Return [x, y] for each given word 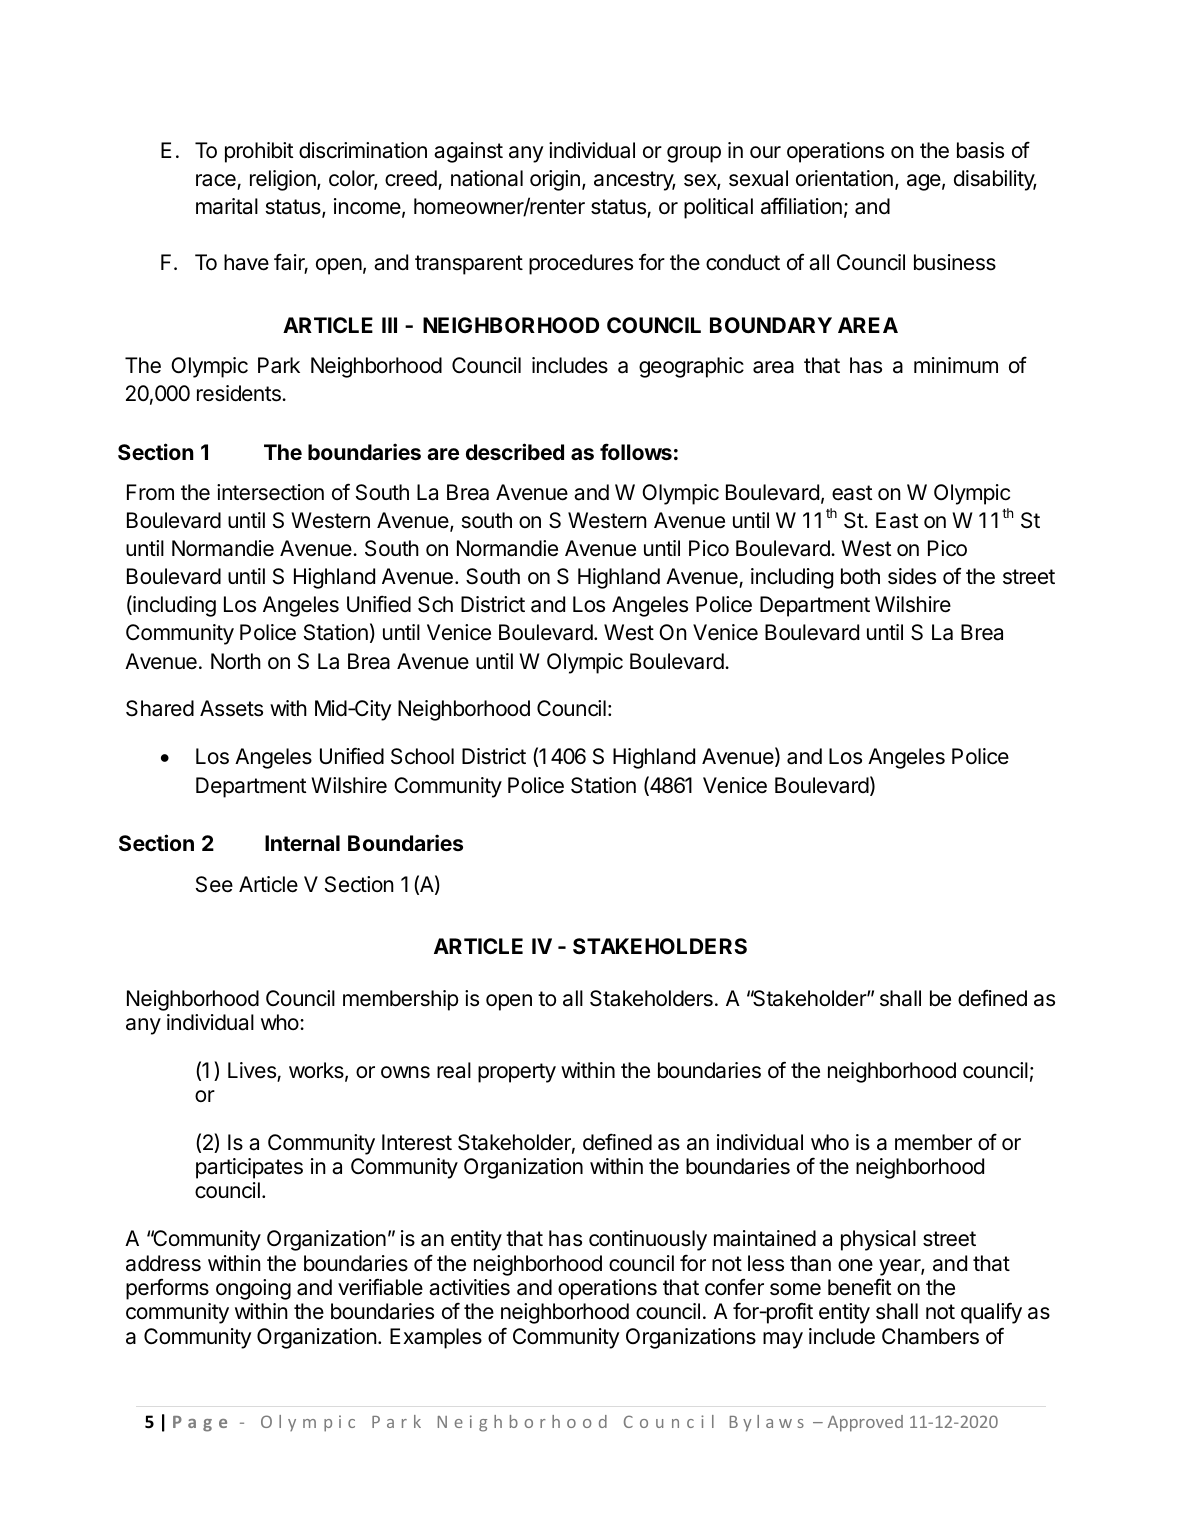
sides [912, 576]
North [236, 661]
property [517, 1073]
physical [878, 1240]
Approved [865, 1423]
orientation [844, 178]
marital [227, 206]
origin [555, 180]
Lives [253, 1071]
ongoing [253, 1289]
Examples [436, 1338]
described [515, 451]
